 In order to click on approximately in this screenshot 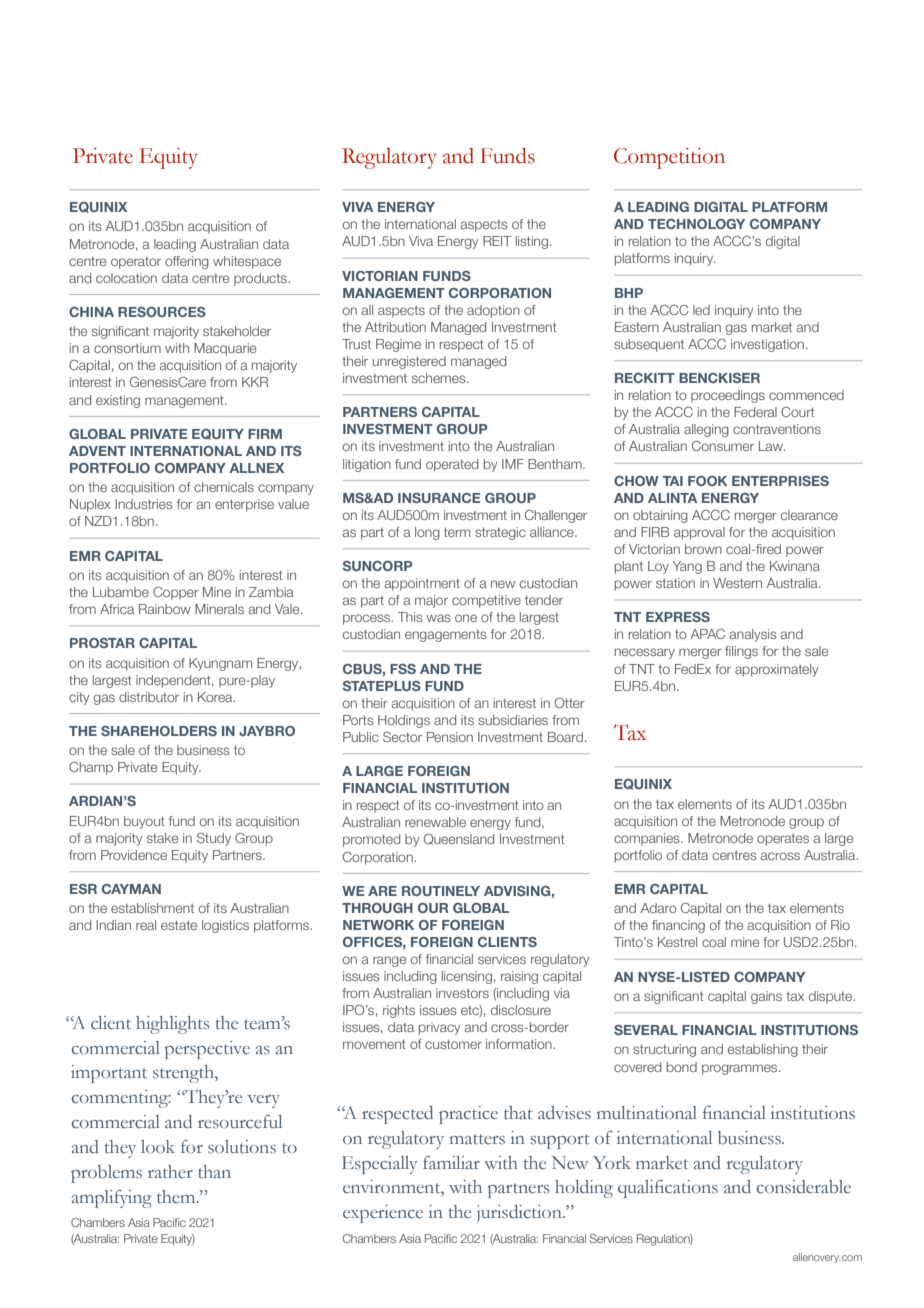, I will do `click(776, 670)`.
